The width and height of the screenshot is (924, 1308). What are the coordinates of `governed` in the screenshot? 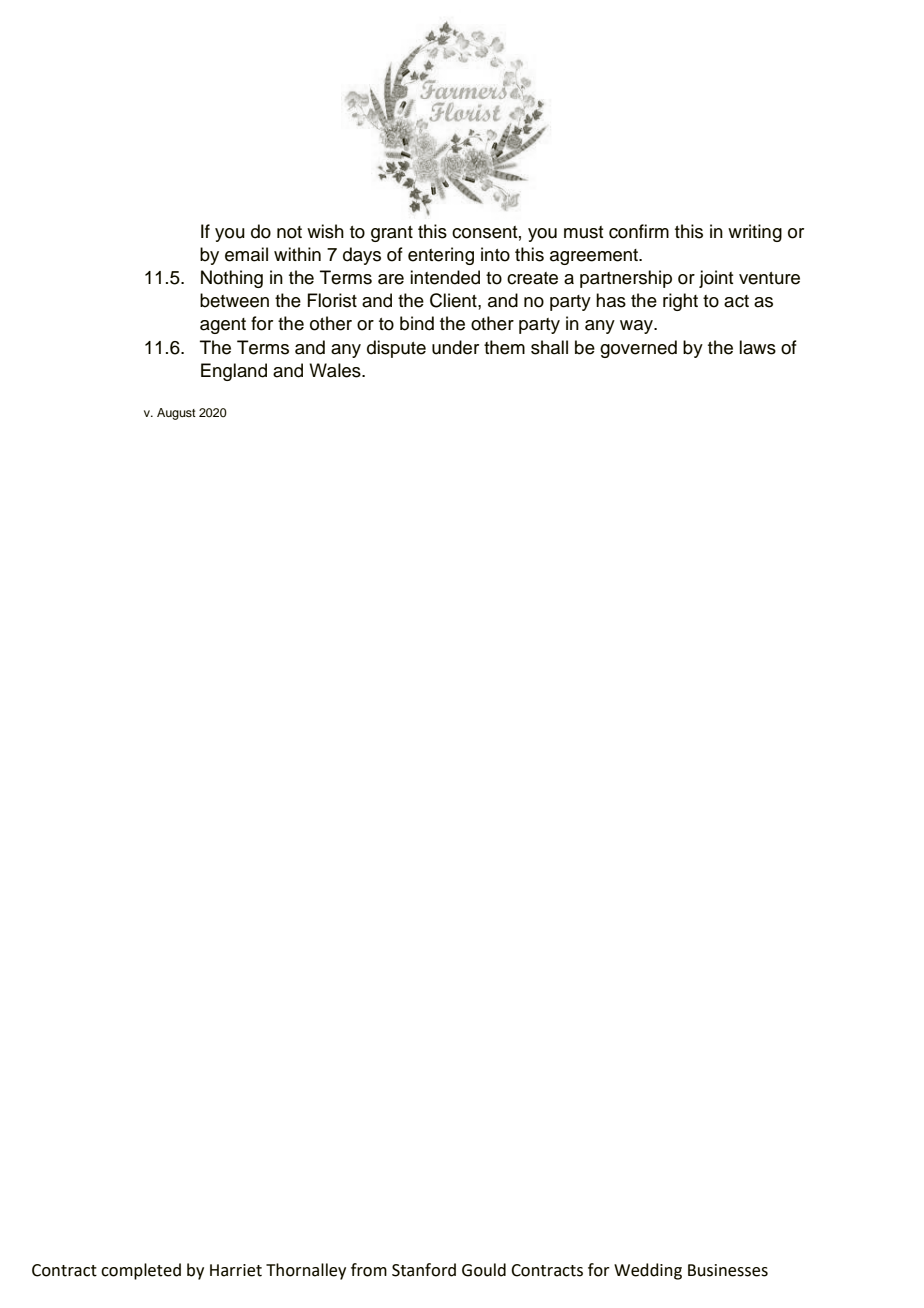 It's located at (638, 349).
